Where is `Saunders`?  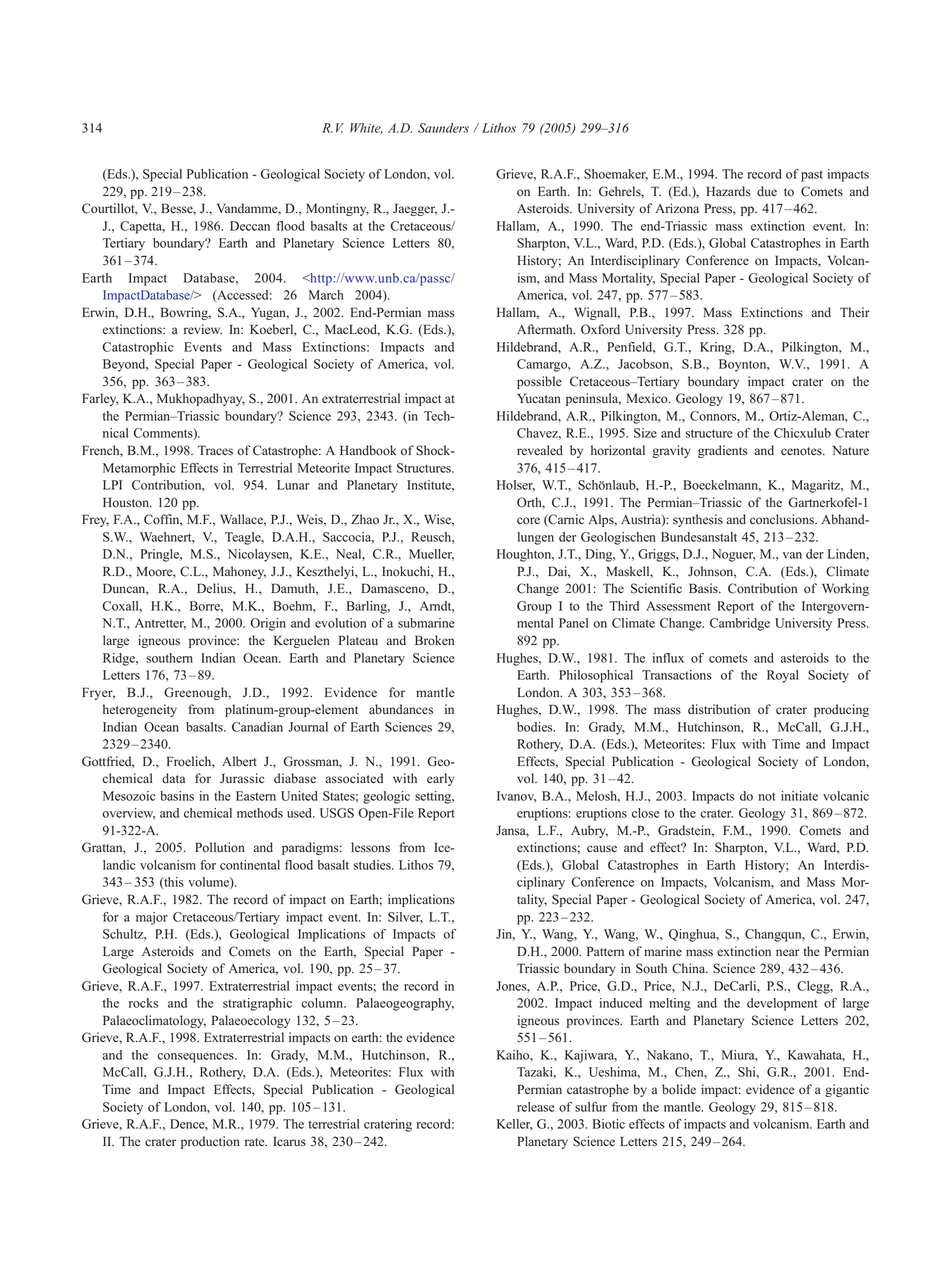
Saunders is located at coordinates (443, 128).
